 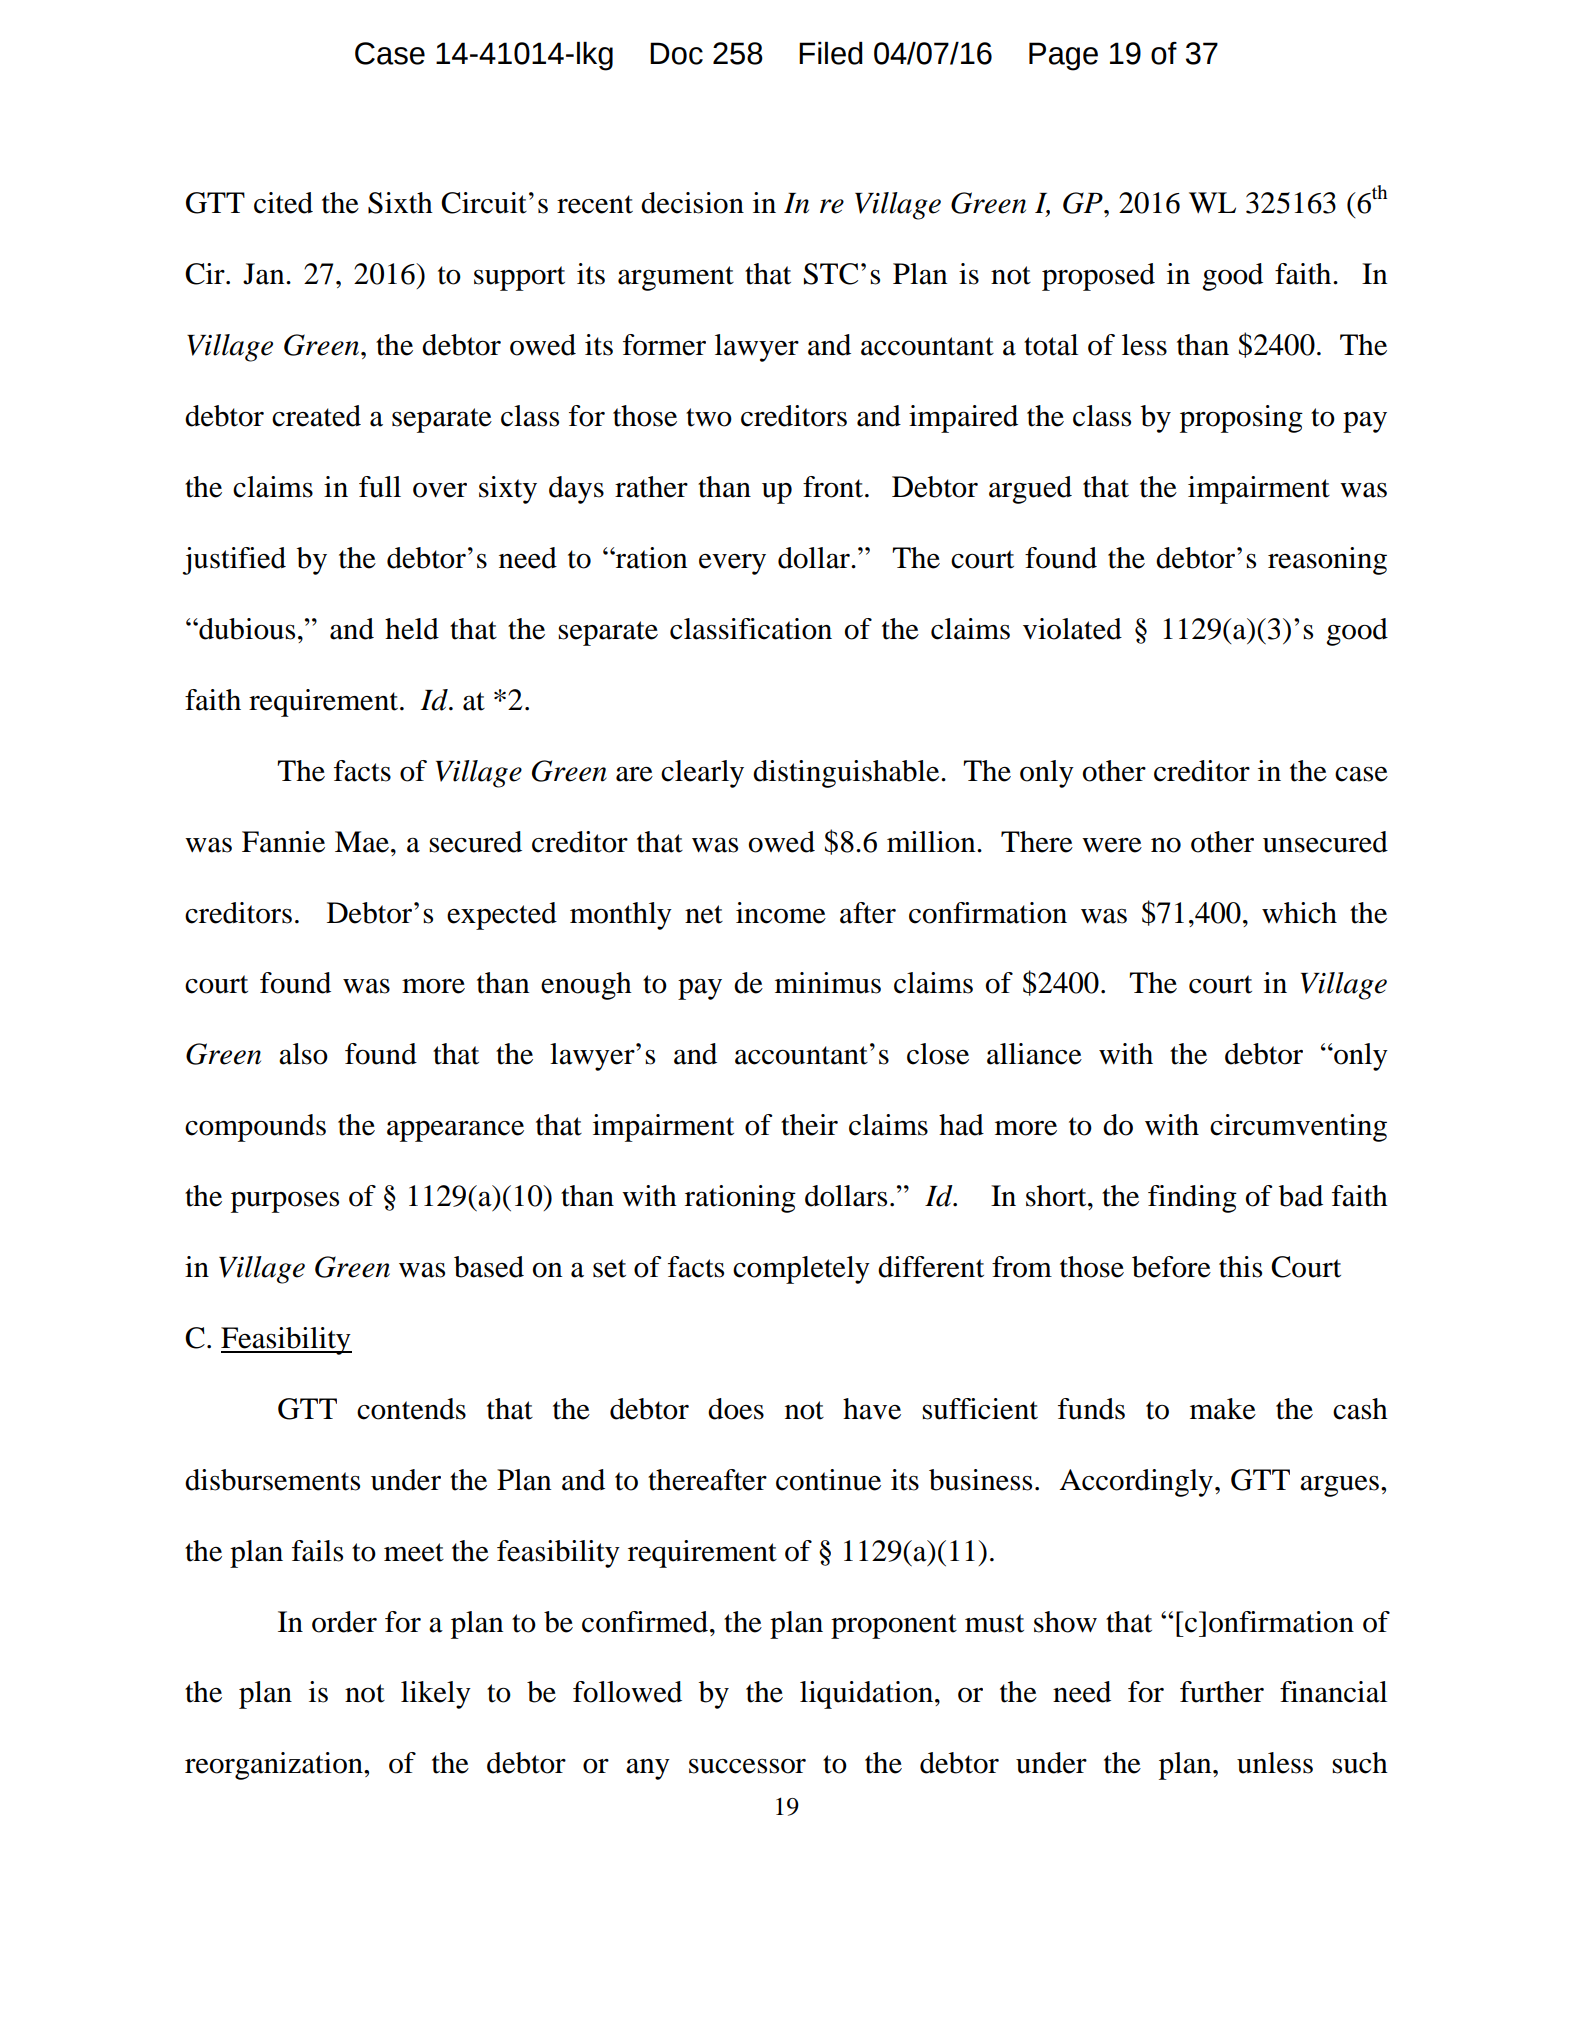 What do you see at coordinates (1192, 1199) in the screenshot?
I see `finding` at bounding box center [1192, 1199].
